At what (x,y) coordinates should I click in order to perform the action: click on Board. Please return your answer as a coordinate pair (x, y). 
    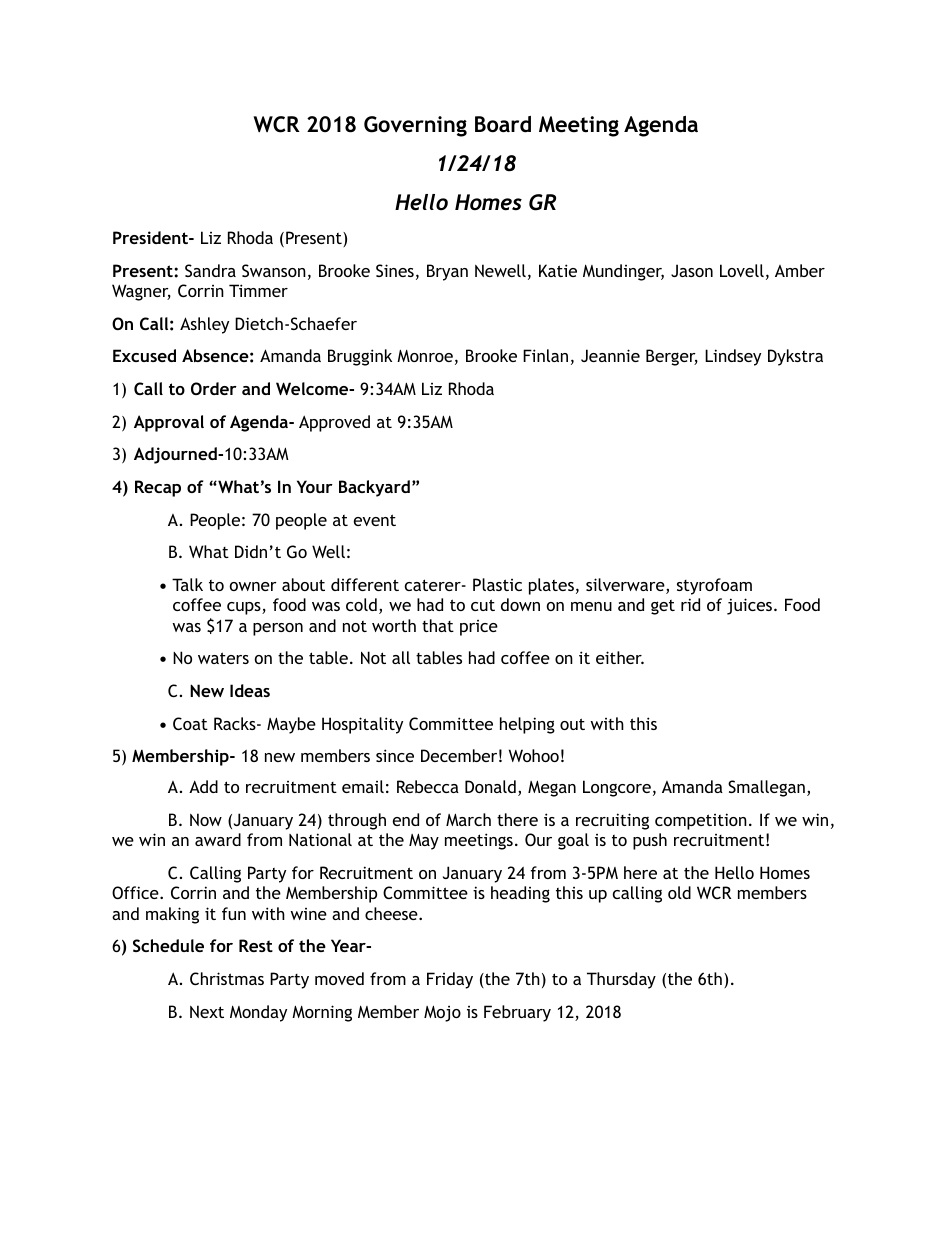
    Looking at the image, I should click on (503, 124).
